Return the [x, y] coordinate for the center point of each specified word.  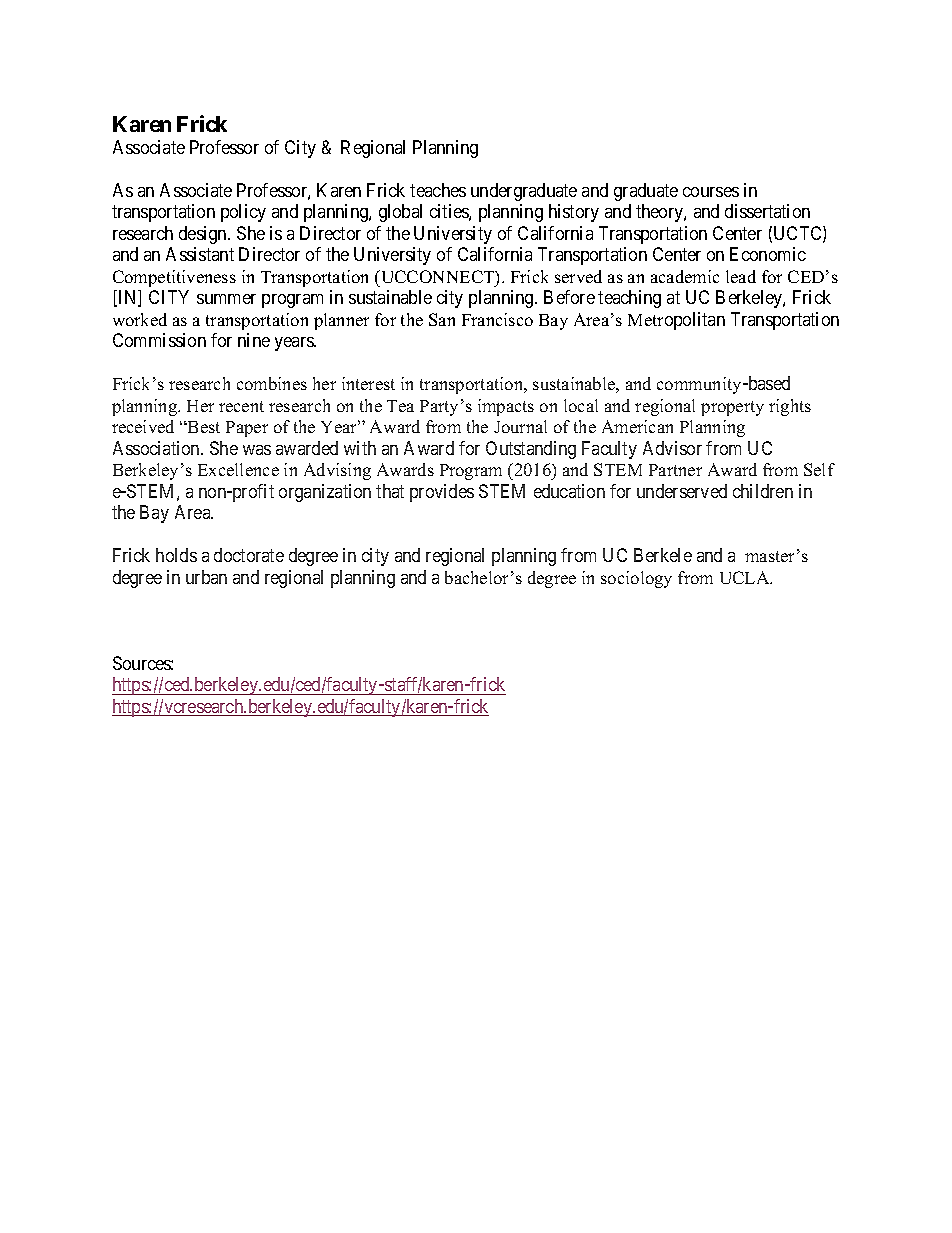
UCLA [746, 577]
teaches [438, 190]
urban [206, 577]
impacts [506, 407]
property [732, 408]
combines [272, 383]
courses [711, 192]
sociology [636, 579]
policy [243, 213]
